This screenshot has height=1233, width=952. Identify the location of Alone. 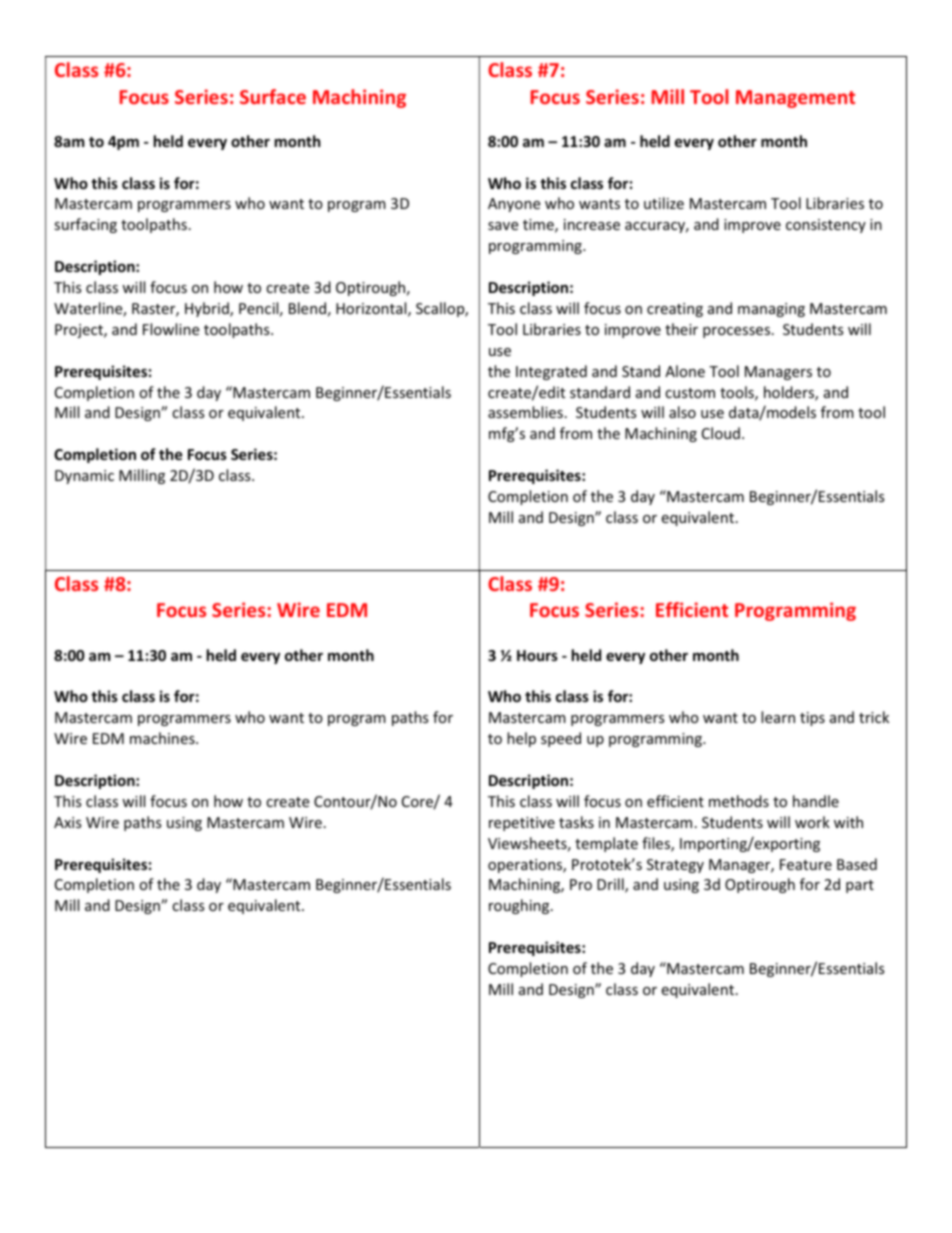
(685, 371).
